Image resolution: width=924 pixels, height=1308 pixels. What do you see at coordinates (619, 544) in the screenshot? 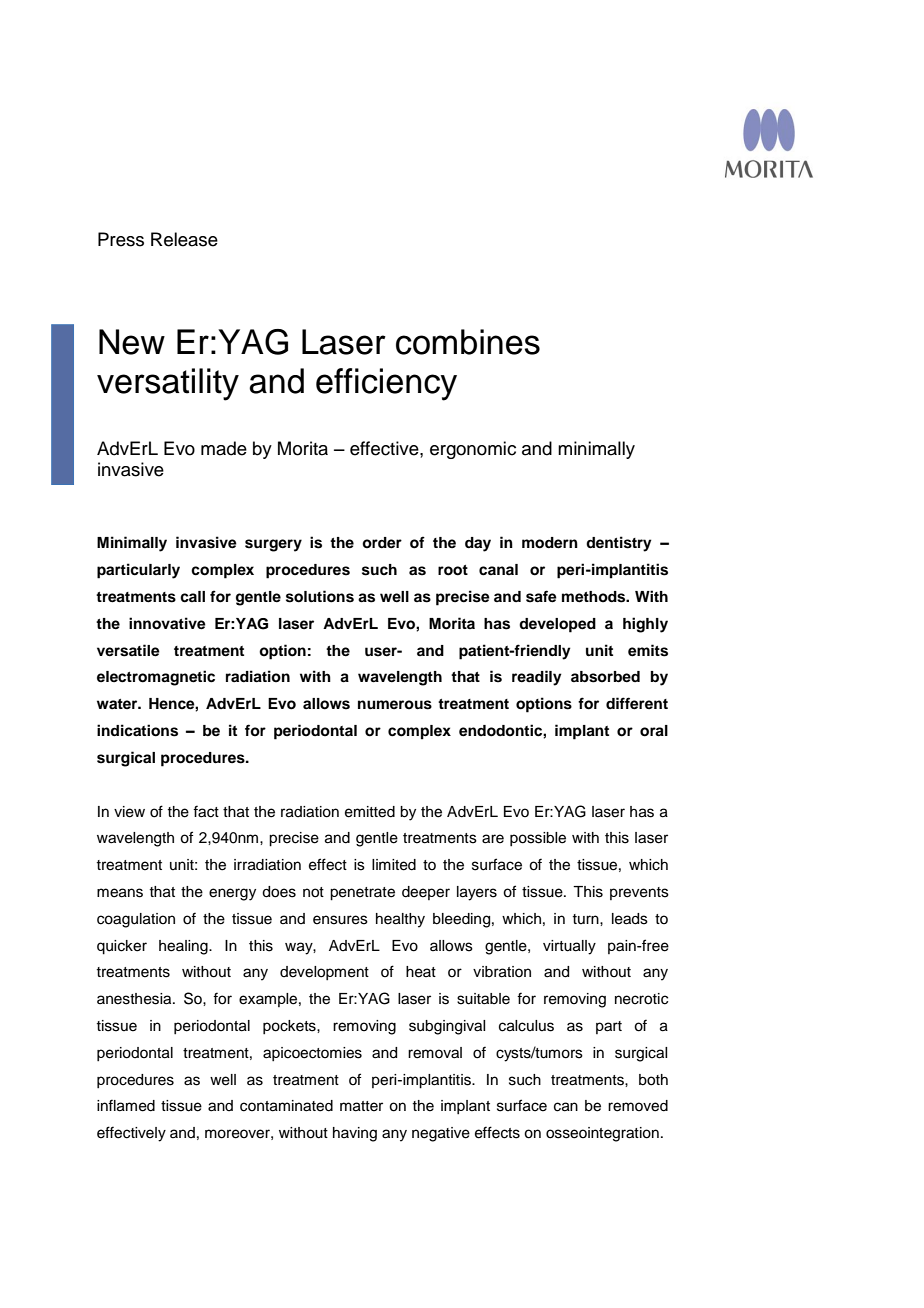
I see `dentistry` at bounding box center [619, 544].
